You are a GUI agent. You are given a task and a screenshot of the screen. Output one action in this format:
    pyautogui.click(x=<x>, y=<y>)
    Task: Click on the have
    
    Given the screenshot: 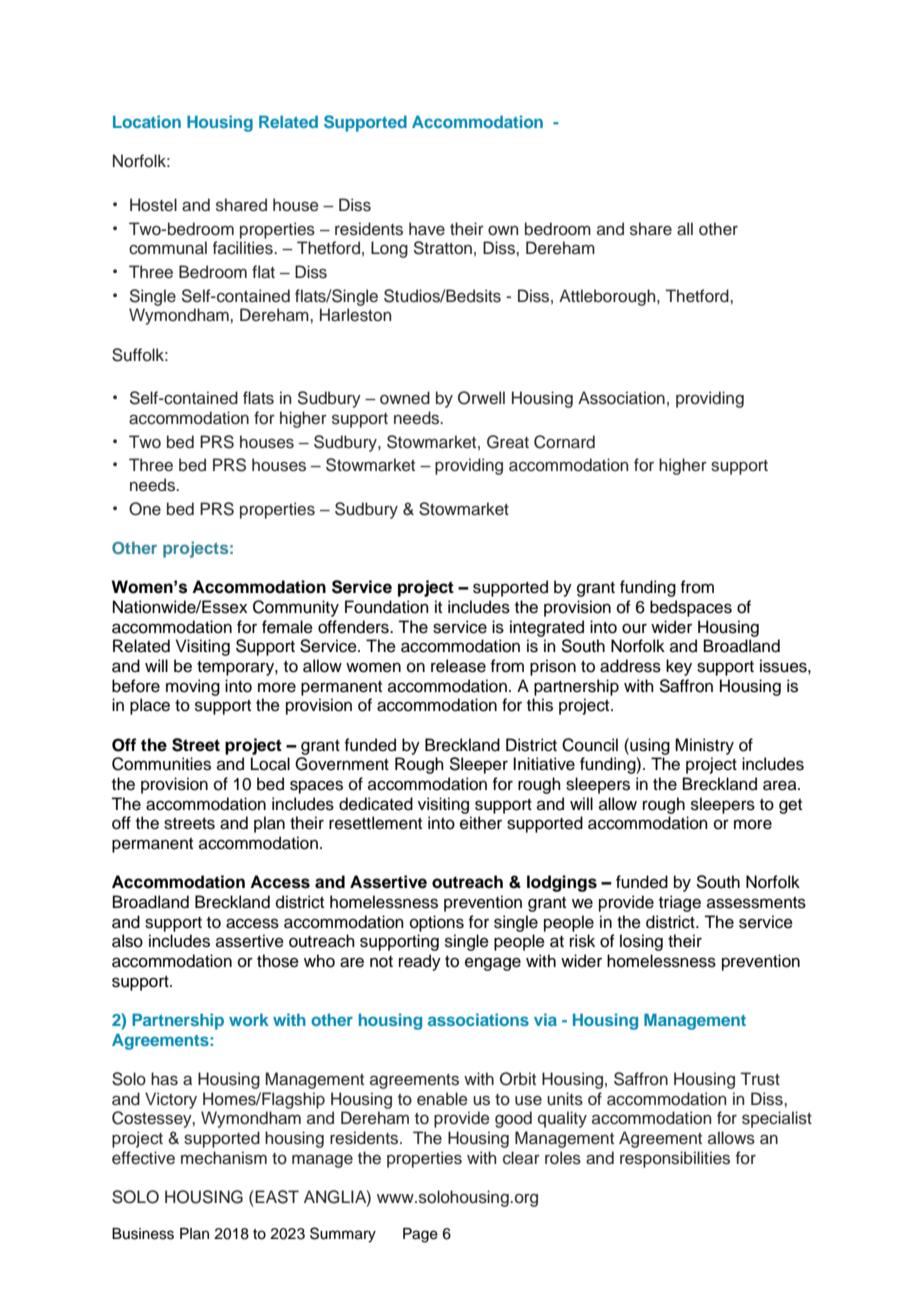 What is the action you would take?
    pyautogui.click(x=427, y=229)
